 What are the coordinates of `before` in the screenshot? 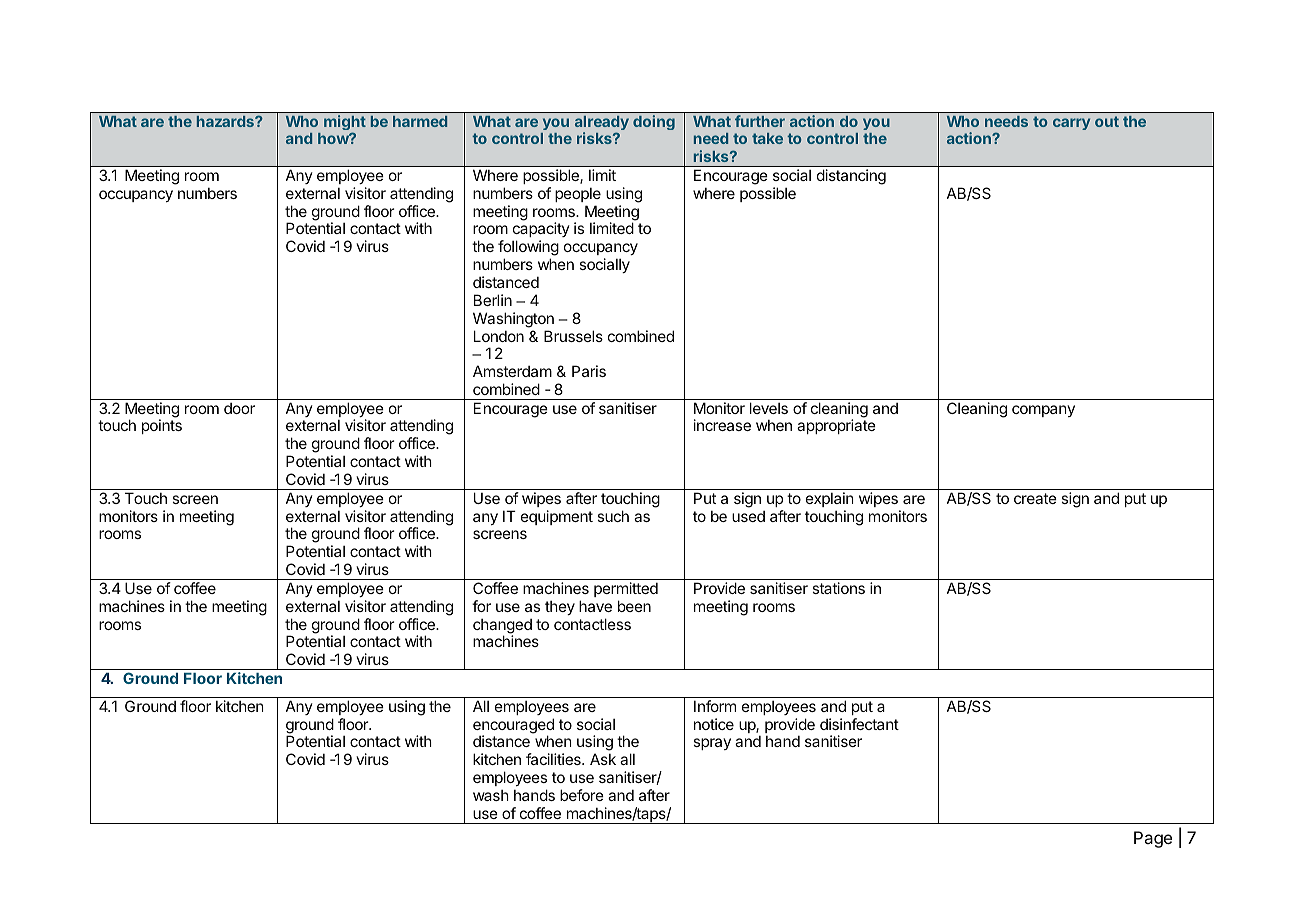 It's located at (582, 795).
